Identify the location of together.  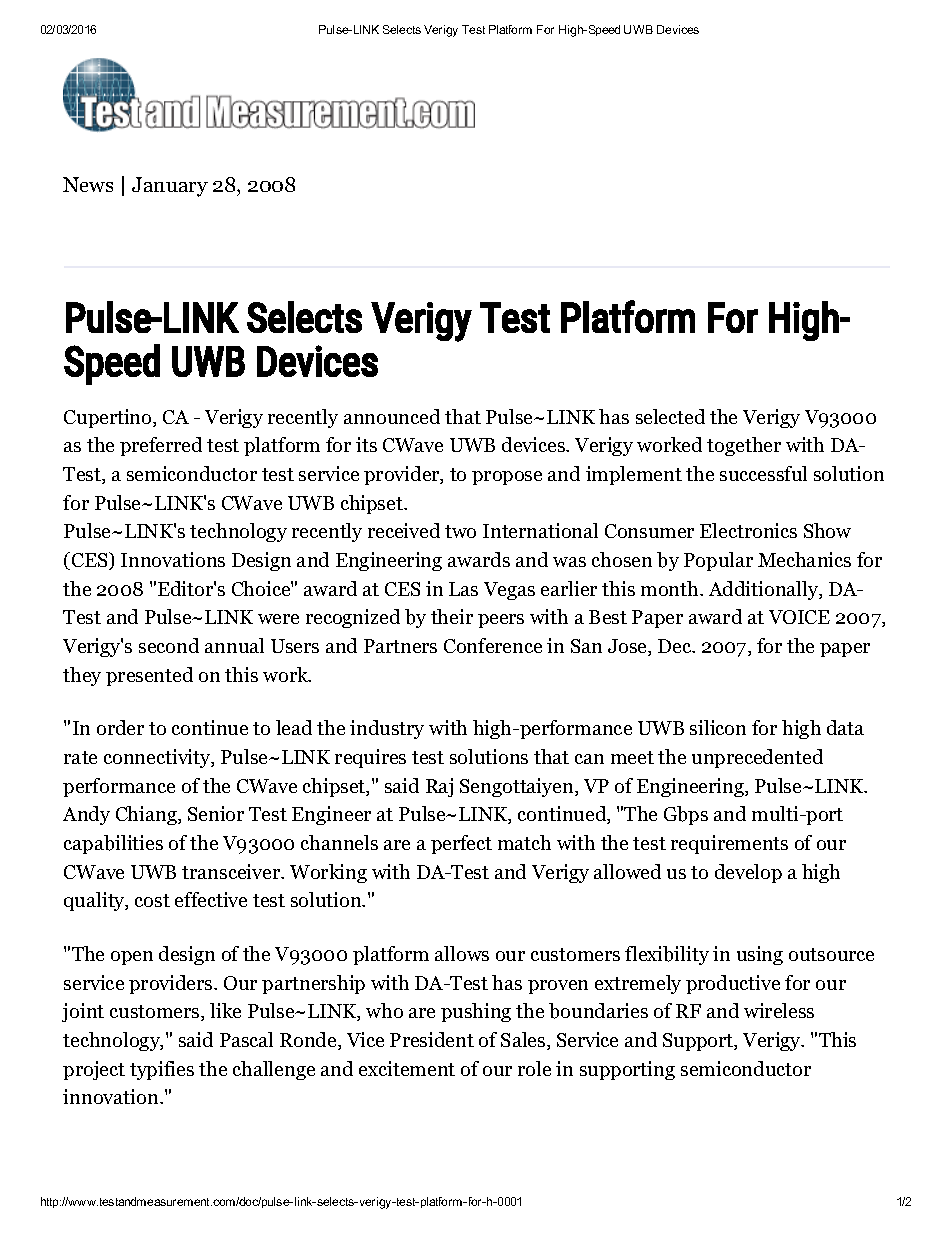
(744, 446).
